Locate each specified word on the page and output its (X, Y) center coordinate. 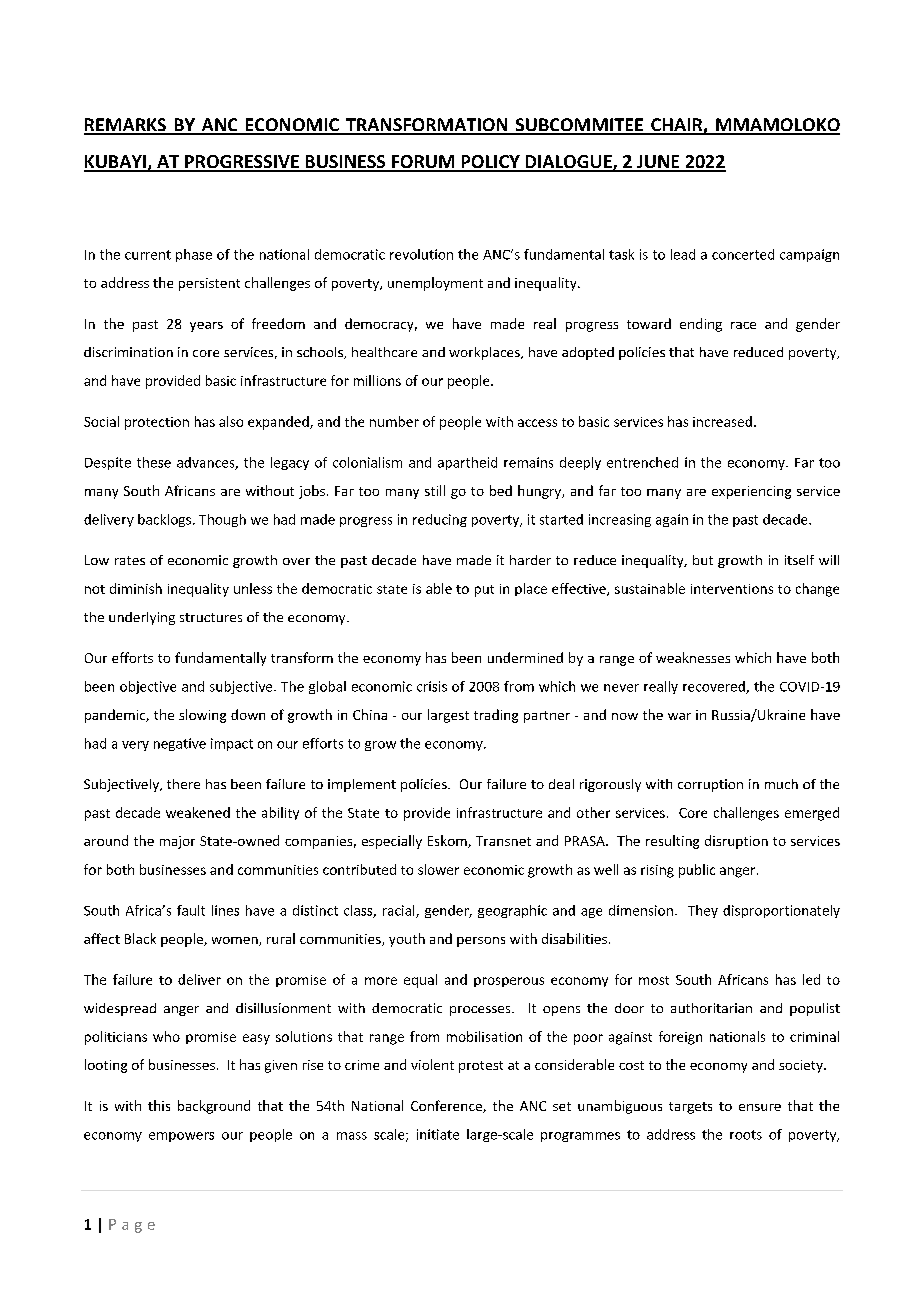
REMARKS (126, 126)
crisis (432, 686)
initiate (438, 1134)
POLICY (490, 163)
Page (132, 1226)
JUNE (658, 163)
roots (746, 1135)
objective (148, 687)
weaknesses (693, 657)
